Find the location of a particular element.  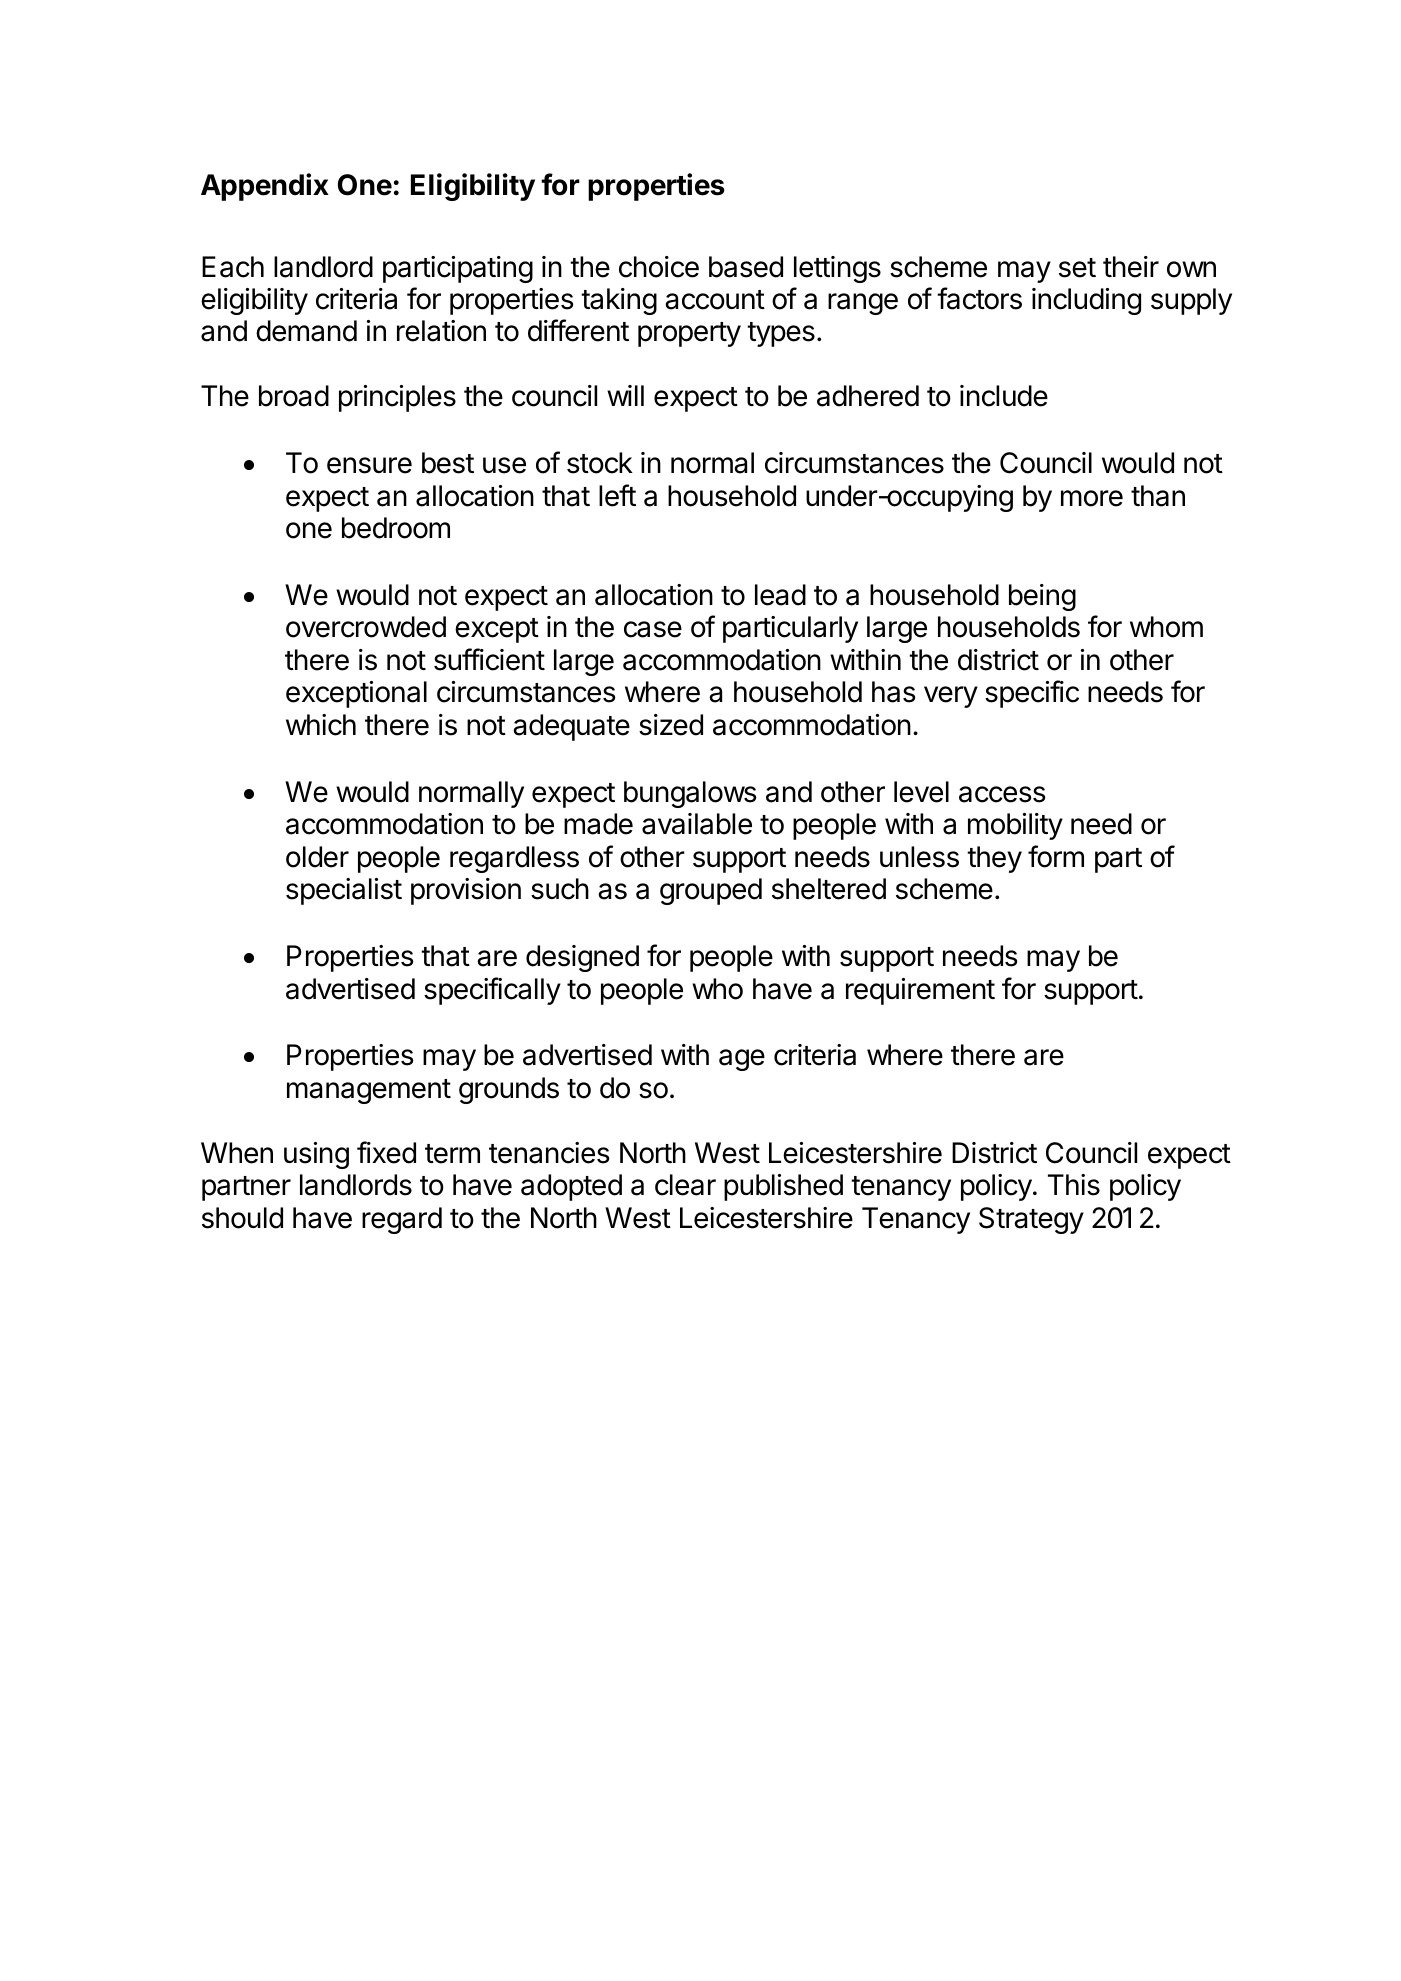

clear is located at coordinates (685, 1185).
